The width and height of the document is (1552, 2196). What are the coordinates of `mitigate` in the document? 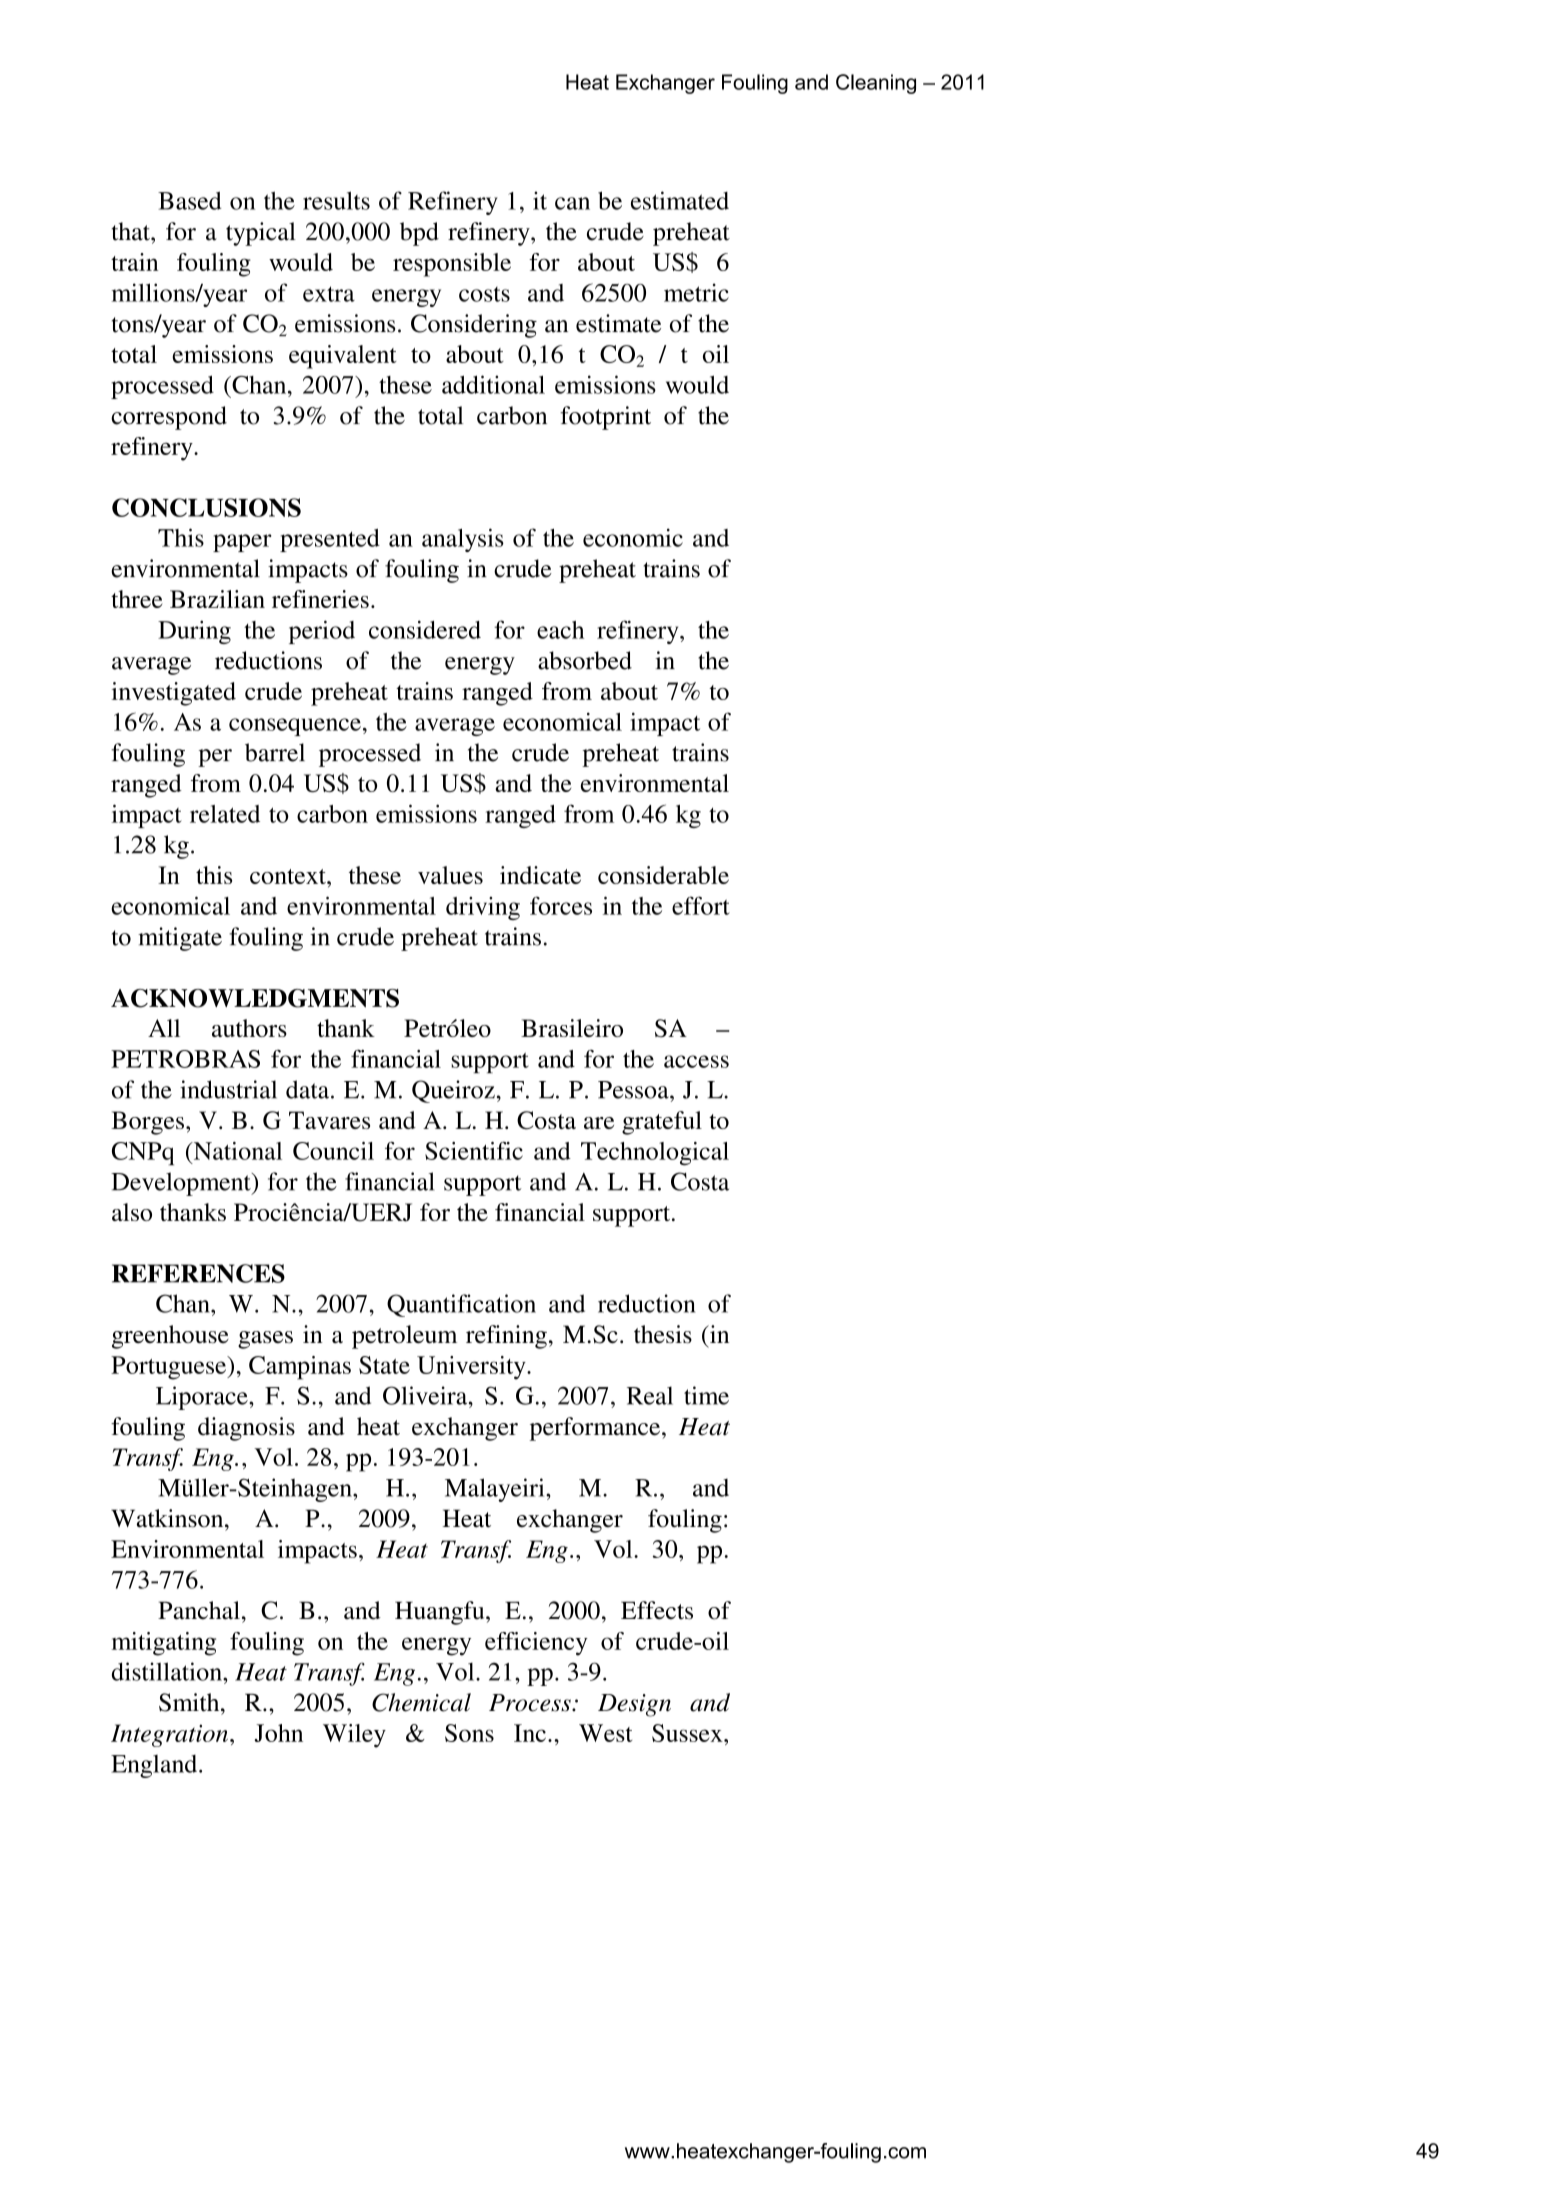 It's located at (180, 939).
